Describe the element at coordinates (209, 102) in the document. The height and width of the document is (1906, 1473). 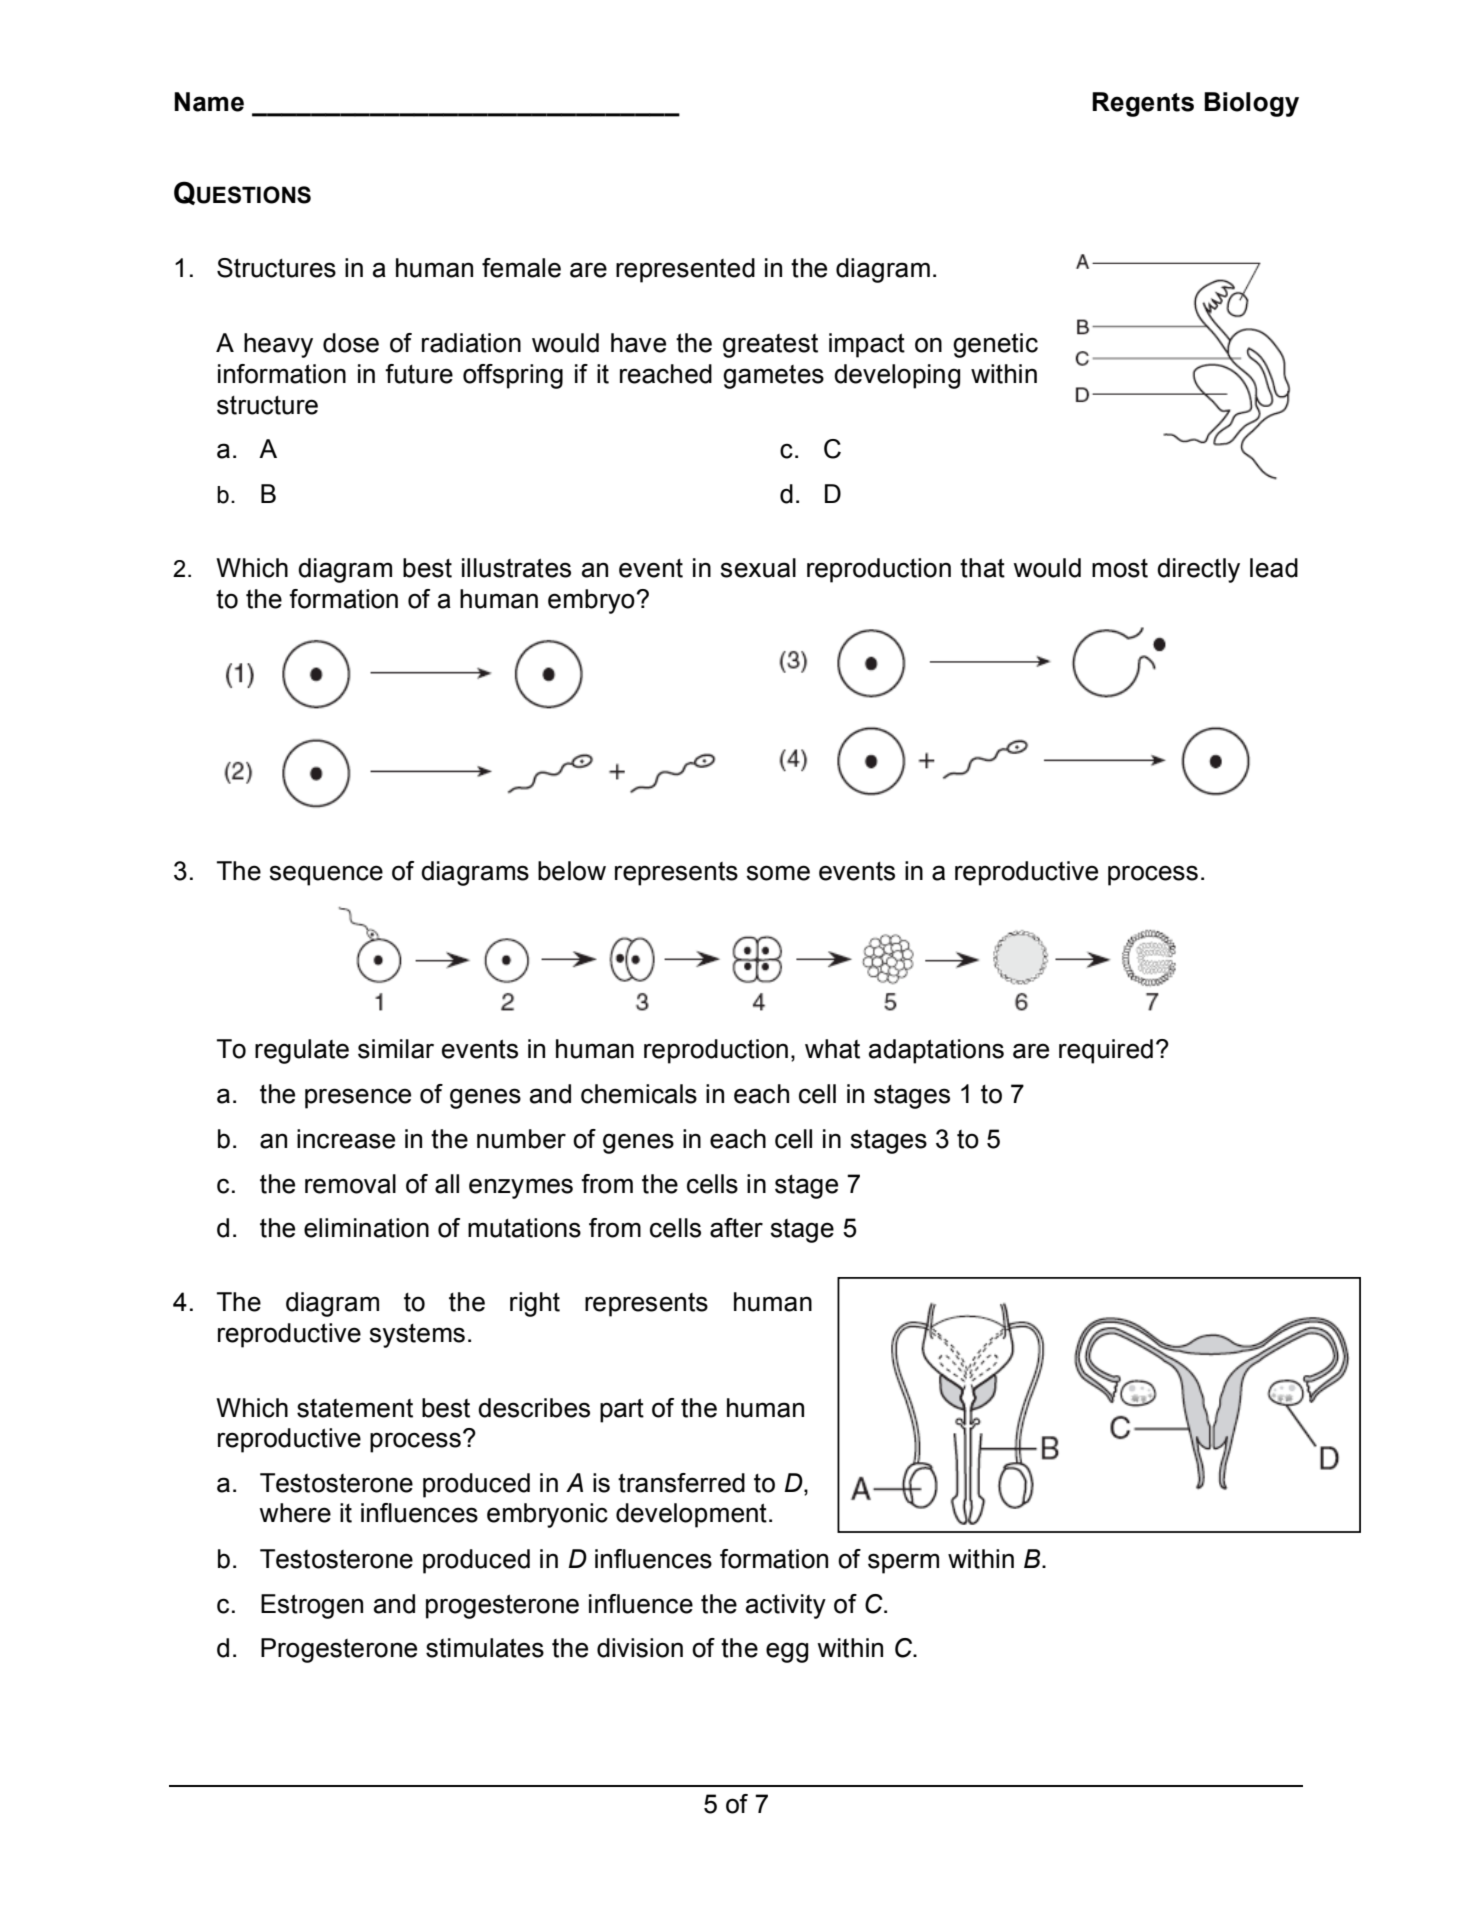
I see `Name` at that location.
